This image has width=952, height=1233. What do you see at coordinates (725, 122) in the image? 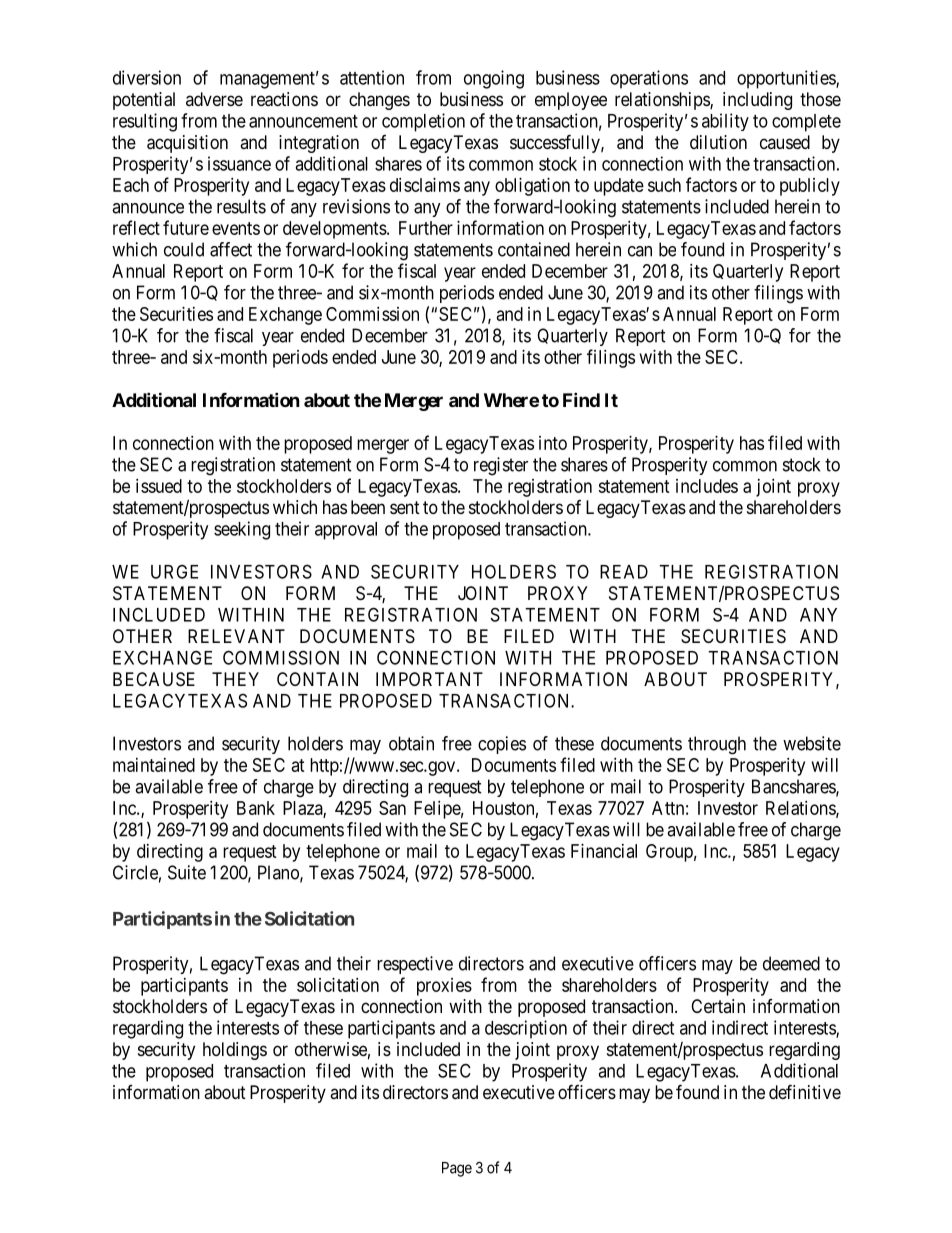
I see `ability` at bounding box center [725, 122].
